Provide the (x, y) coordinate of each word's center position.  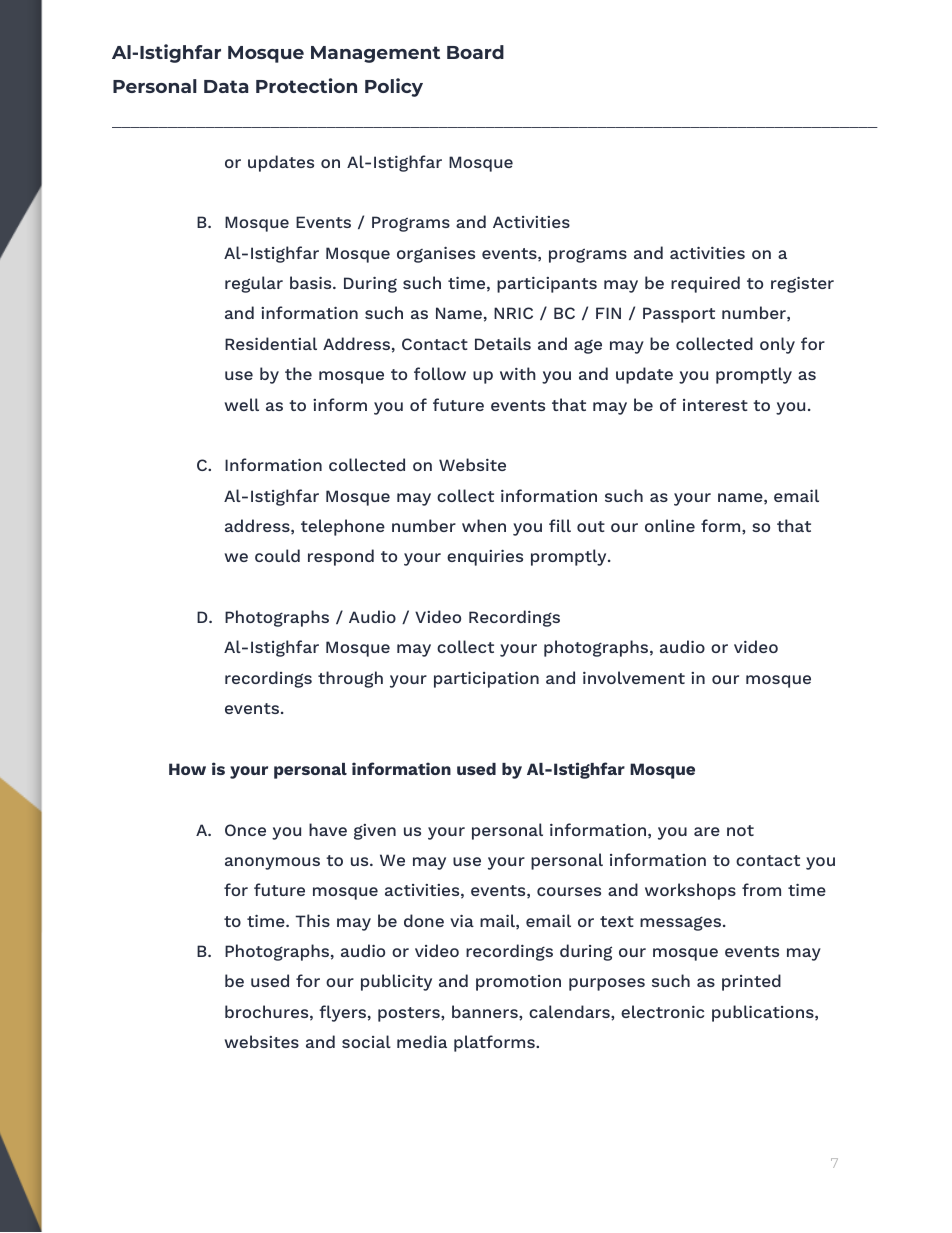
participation (486, 680)
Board (475, 52)
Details (503, 343)
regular (254, 284)
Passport (679, 315)
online (670, 525)
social (366, 1041)
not (740, 830)
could (277, 555)
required (705, 284)
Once (245, 830)
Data (226, 86)
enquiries (485, 558)
